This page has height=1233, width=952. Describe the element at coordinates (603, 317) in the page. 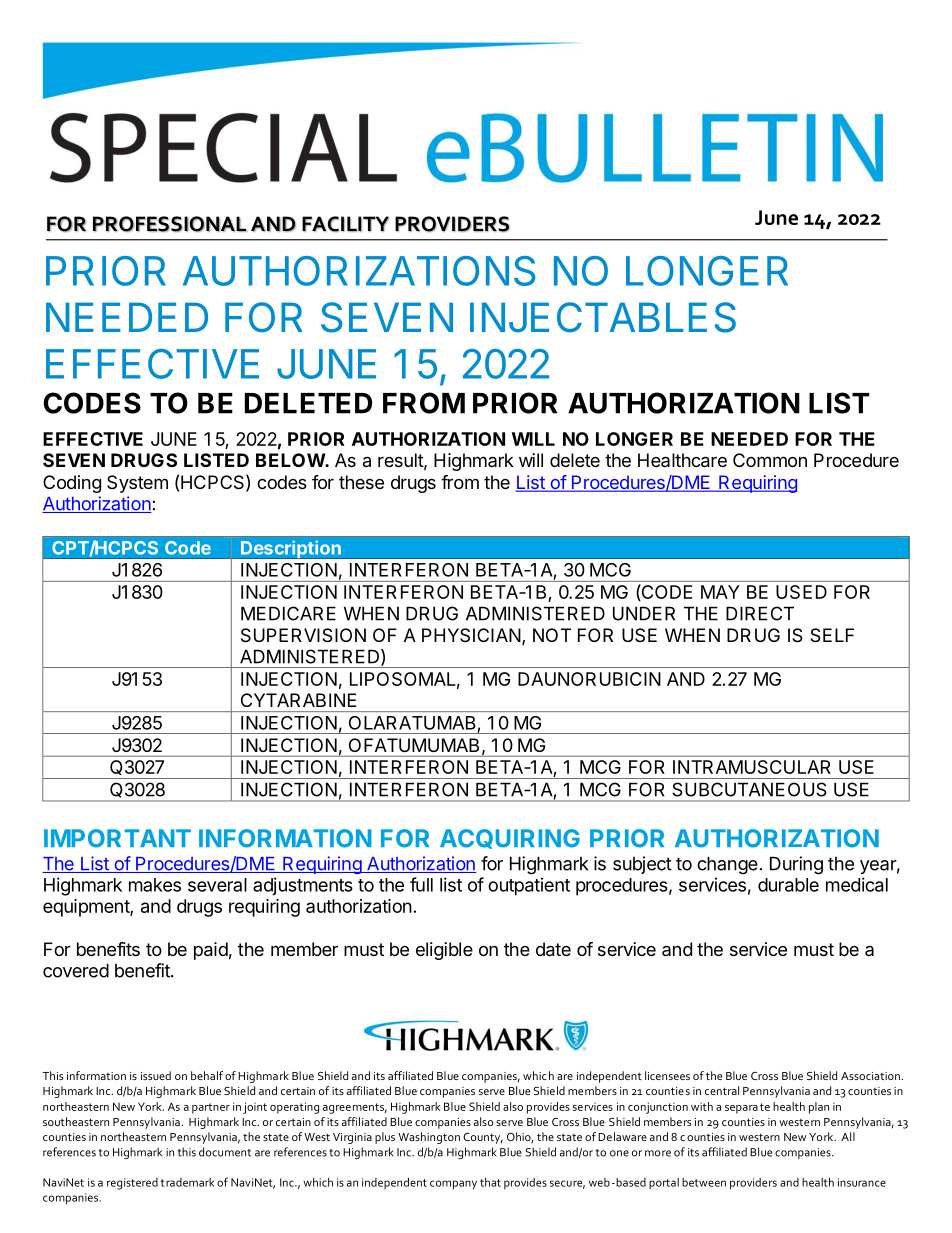

I see `INJECTABLES` at that location.
